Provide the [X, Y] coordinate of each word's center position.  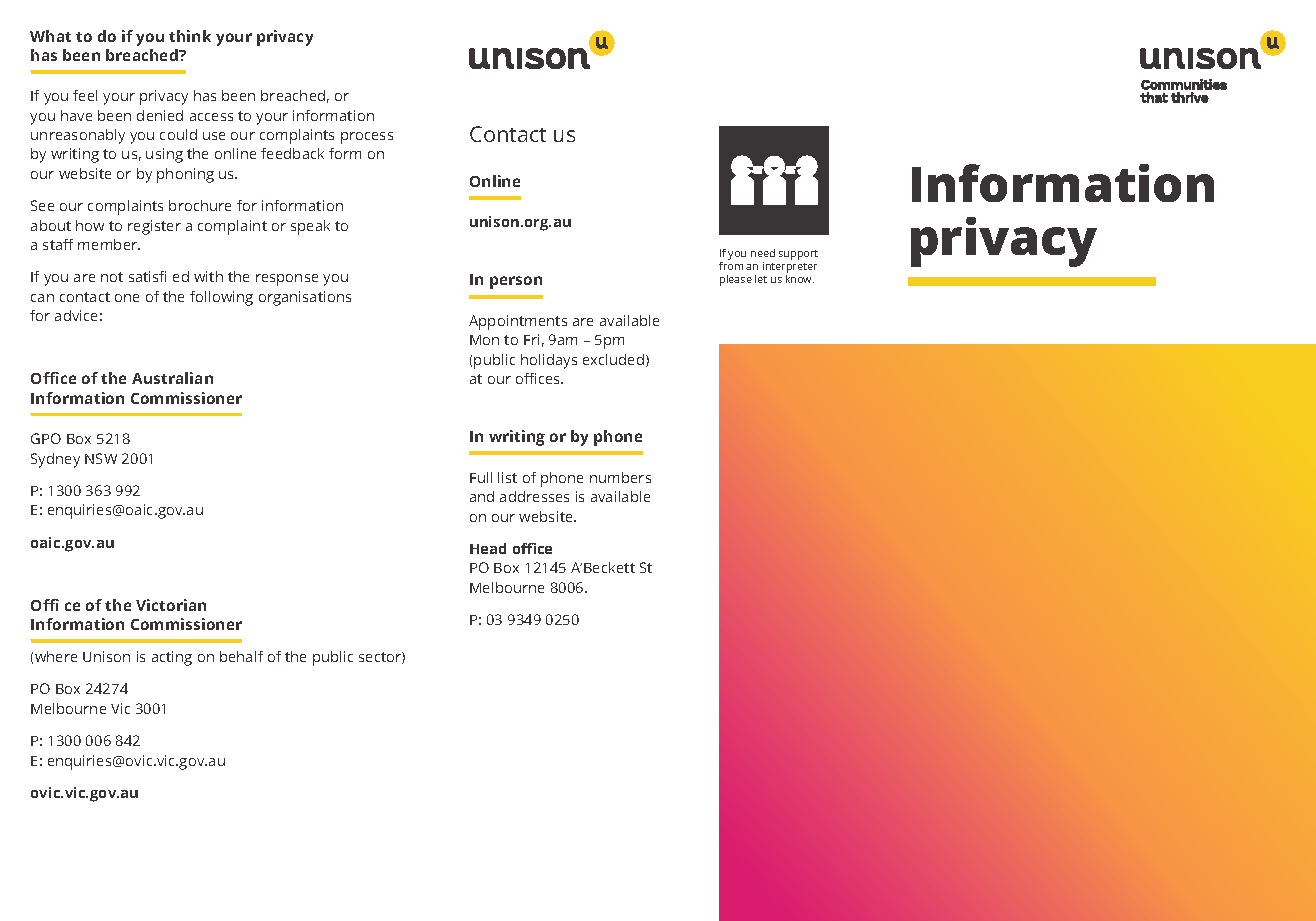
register [154, 227]
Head [488, 548]
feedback [292, 153]
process [367, 138]
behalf [241, 656]
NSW [101, 458]
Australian [172, 378]
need [763, 253]
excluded [615, 360]
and [482, 496]
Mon [484, 340]
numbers [620, 477]
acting [172, 658]
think [190, 36]
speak [310, 227]
